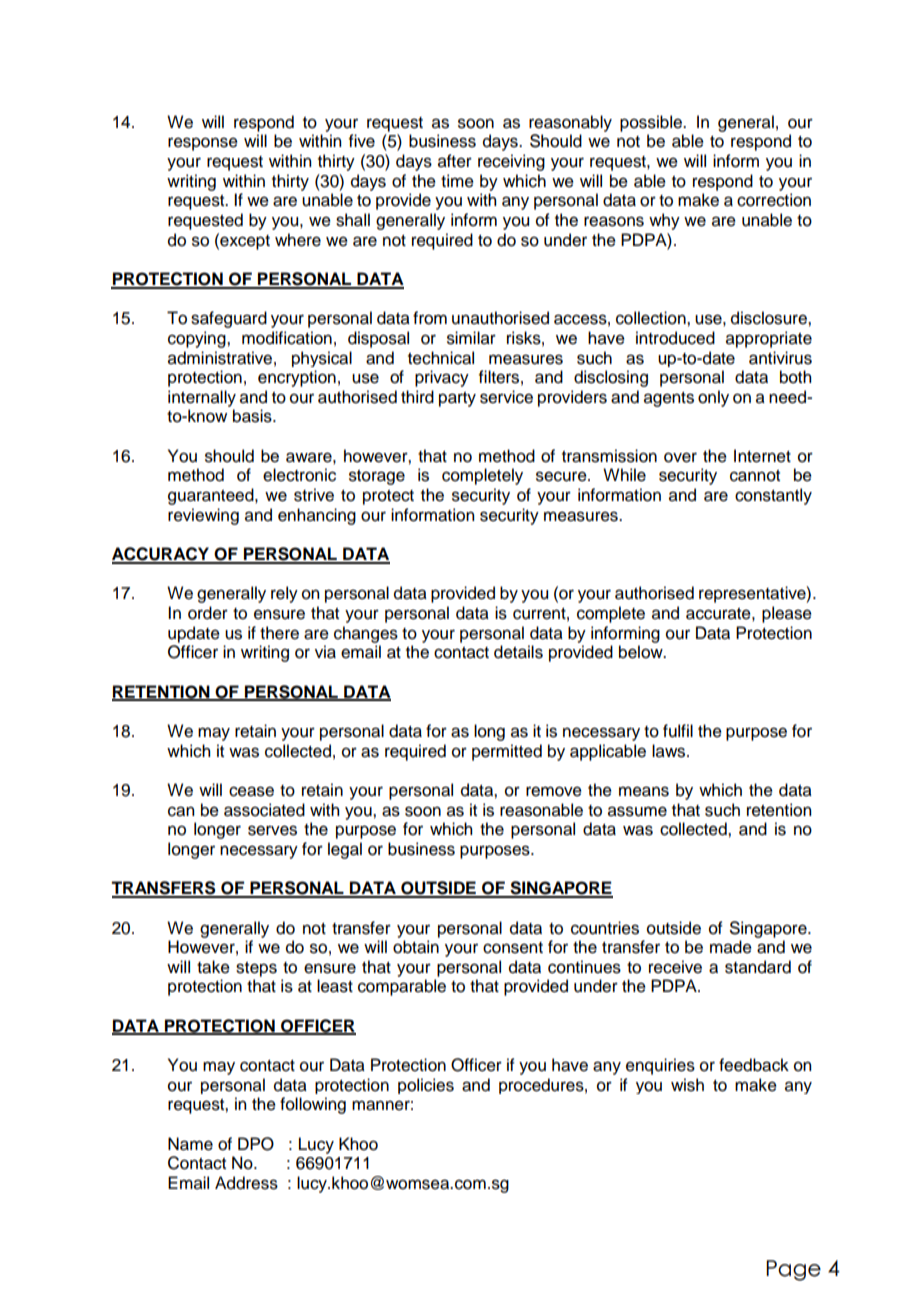  Describe the element at coordinates (457, 399) in the screenshot. I see `party` at that location.
